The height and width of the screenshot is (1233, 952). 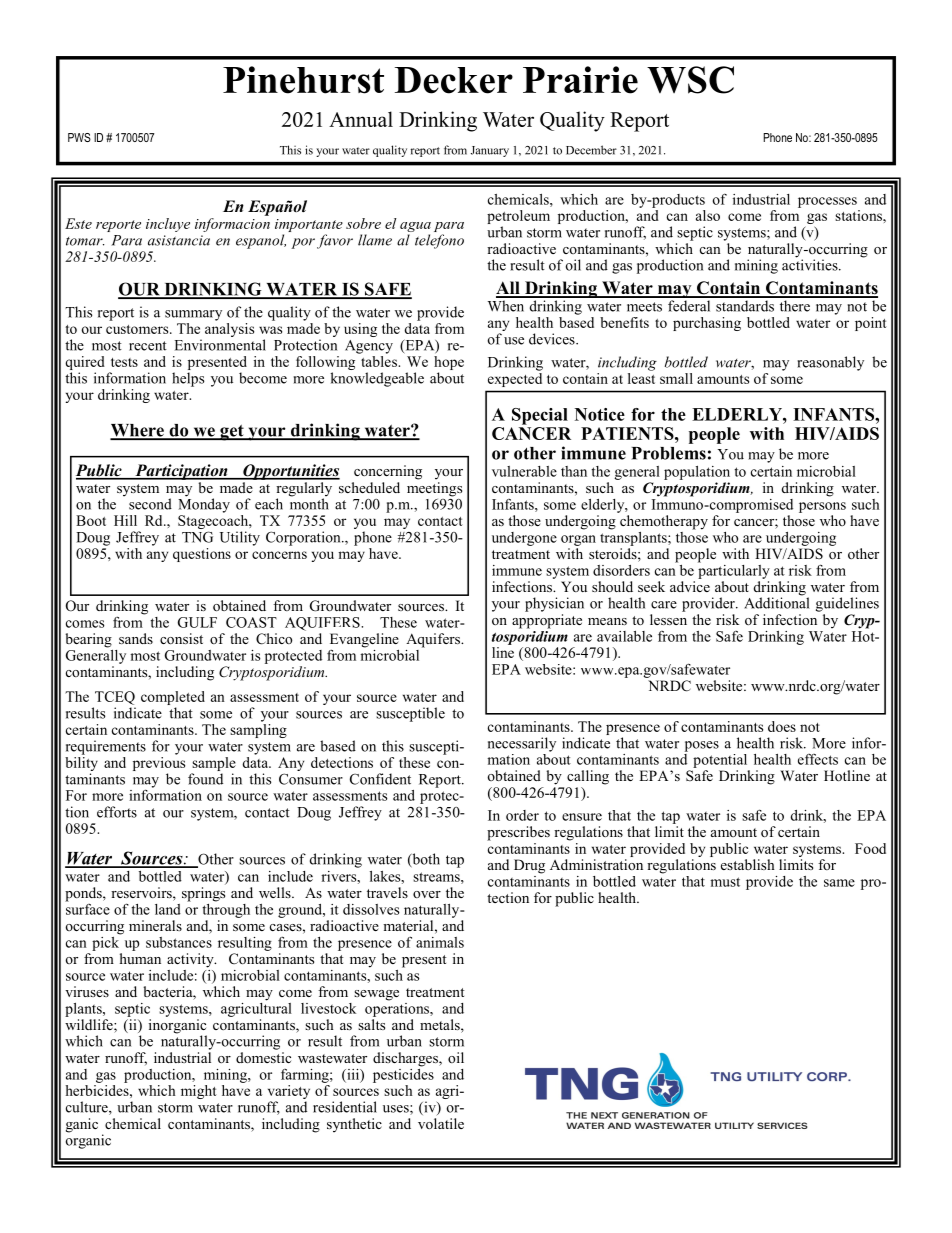 I want to click on necessarily, so click(x=522, y=744).
